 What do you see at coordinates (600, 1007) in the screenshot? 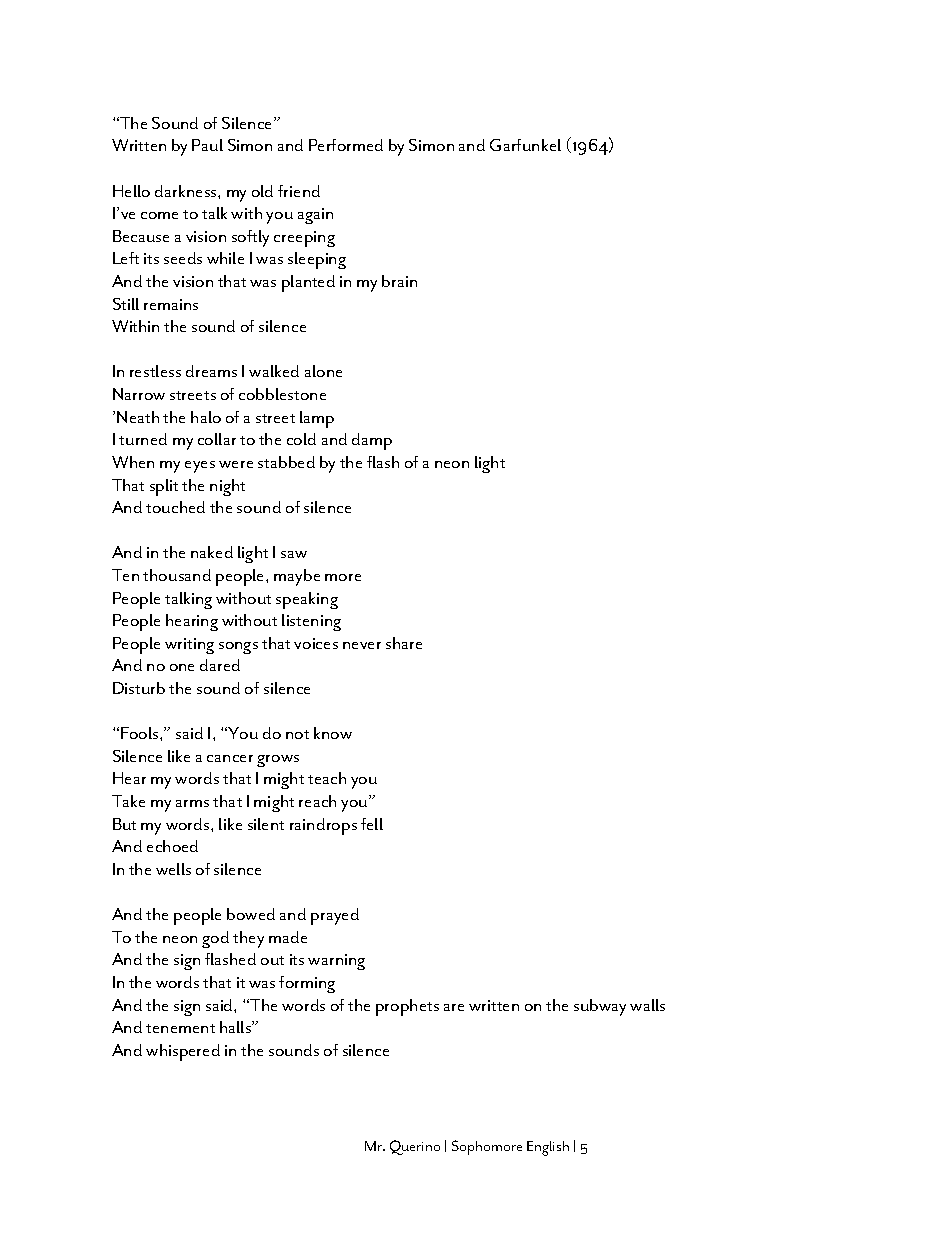
I see `subway` at bounding box center [600, 1007].
